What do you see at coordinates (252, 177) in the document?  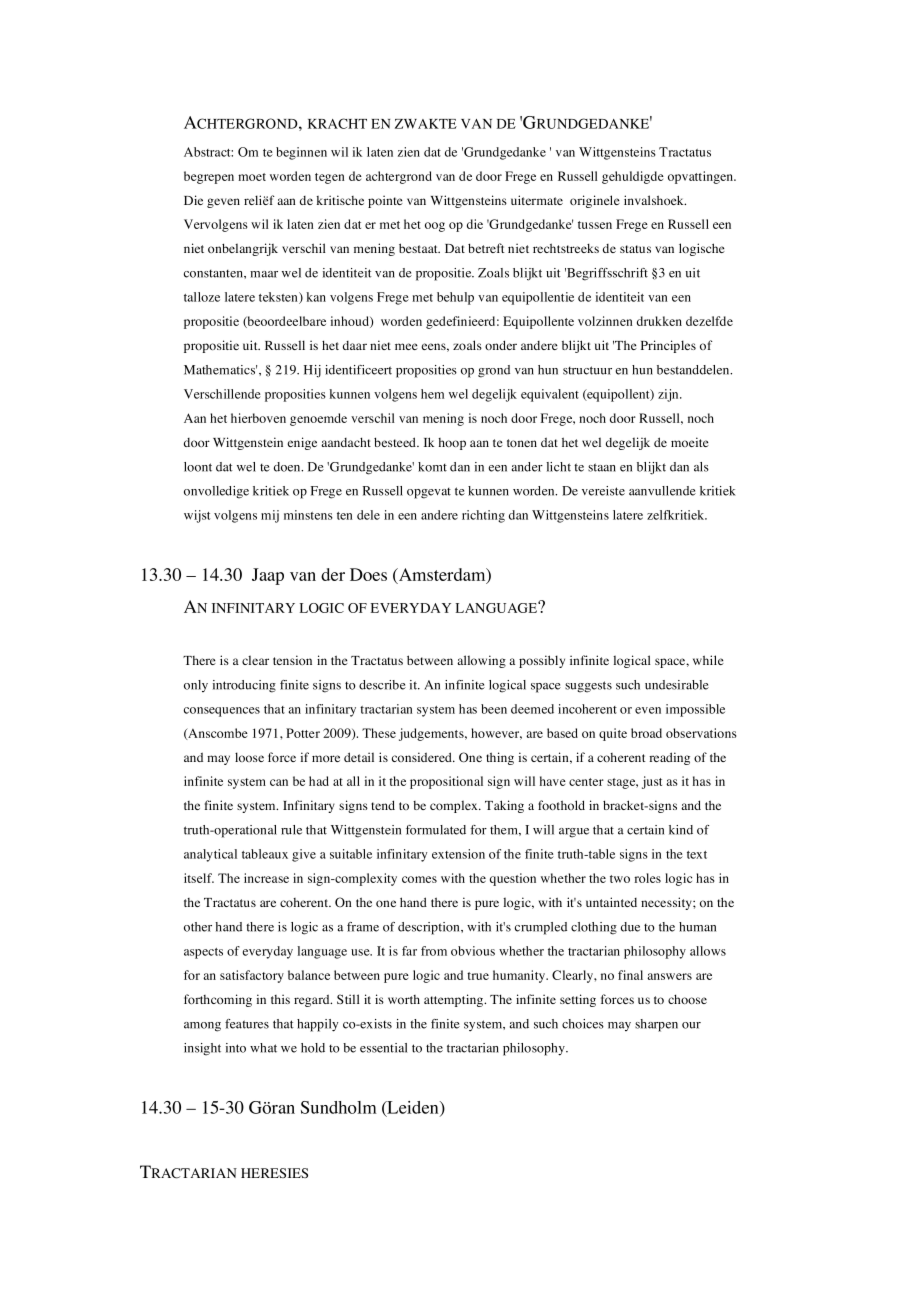 I see `moet` at bounding box center [252, 177].
